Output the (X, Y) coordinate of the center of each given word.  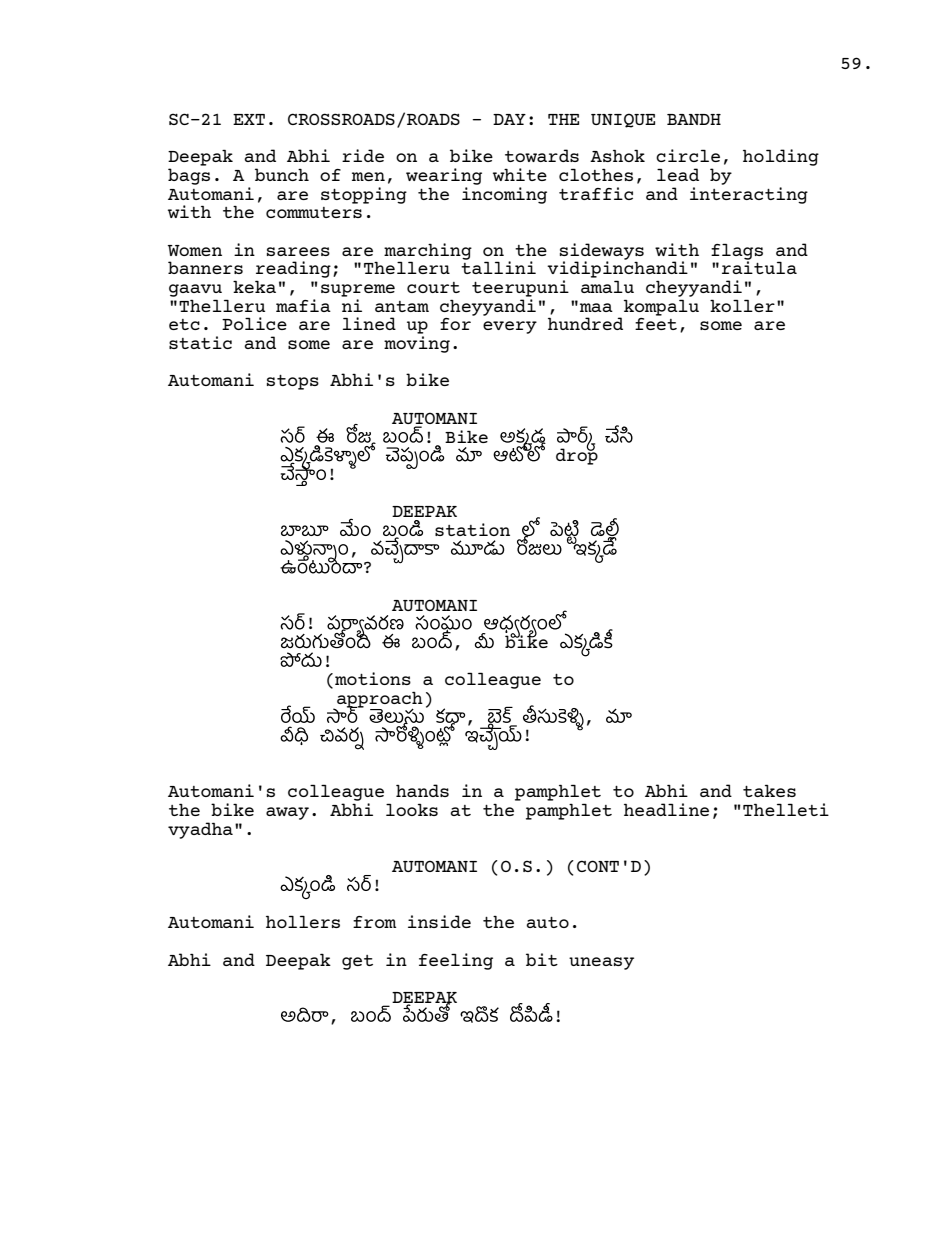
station (472, 529)
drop (577, 456)
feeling (456, 961)
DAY (509, 119)
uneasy (601, 963)
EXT (249, 119)
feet (656, 324)
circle (688, 155)
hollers (303, 921)
